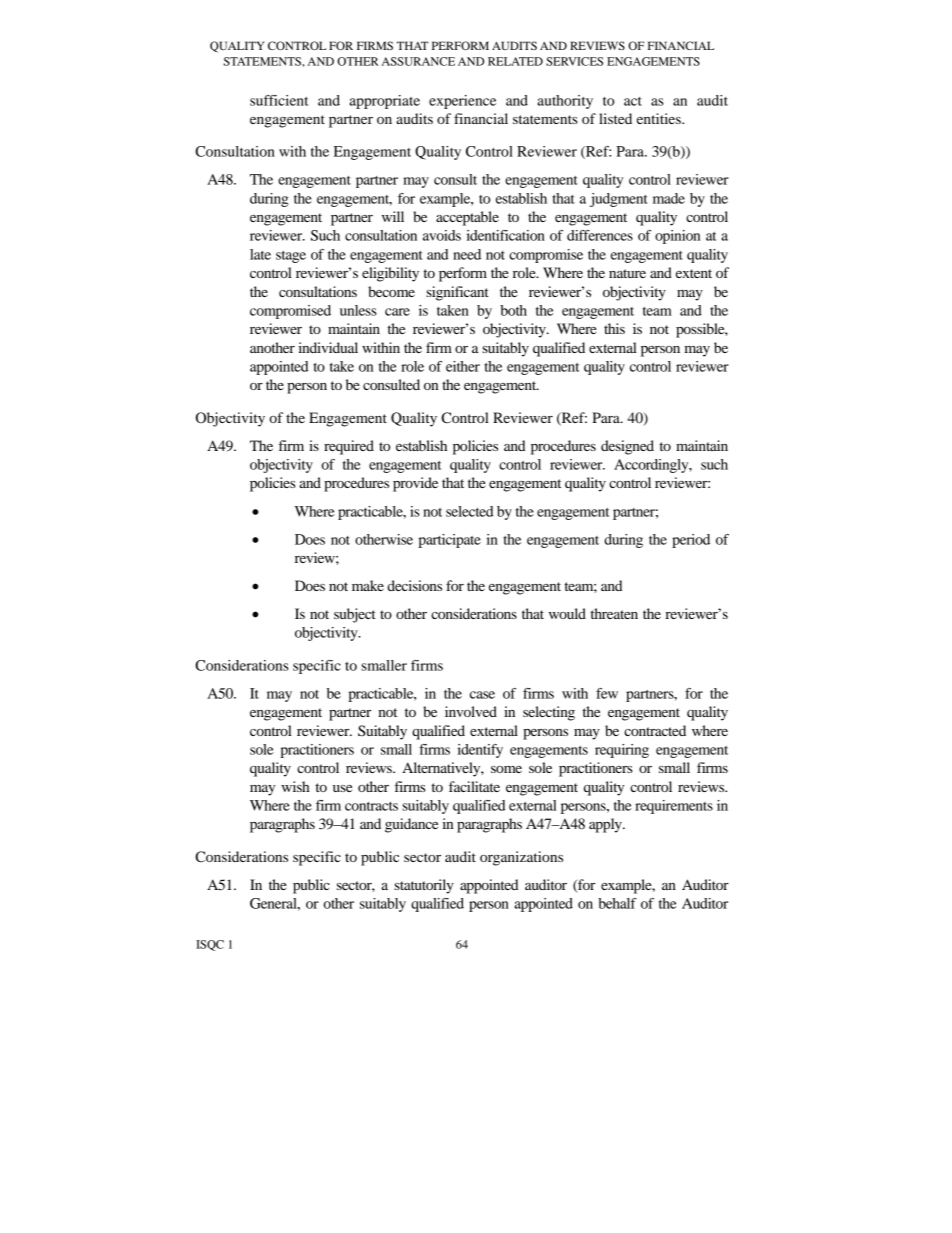 This screenshot has width=952, height=1233. I want to click on decisions, so click(414, 585).
